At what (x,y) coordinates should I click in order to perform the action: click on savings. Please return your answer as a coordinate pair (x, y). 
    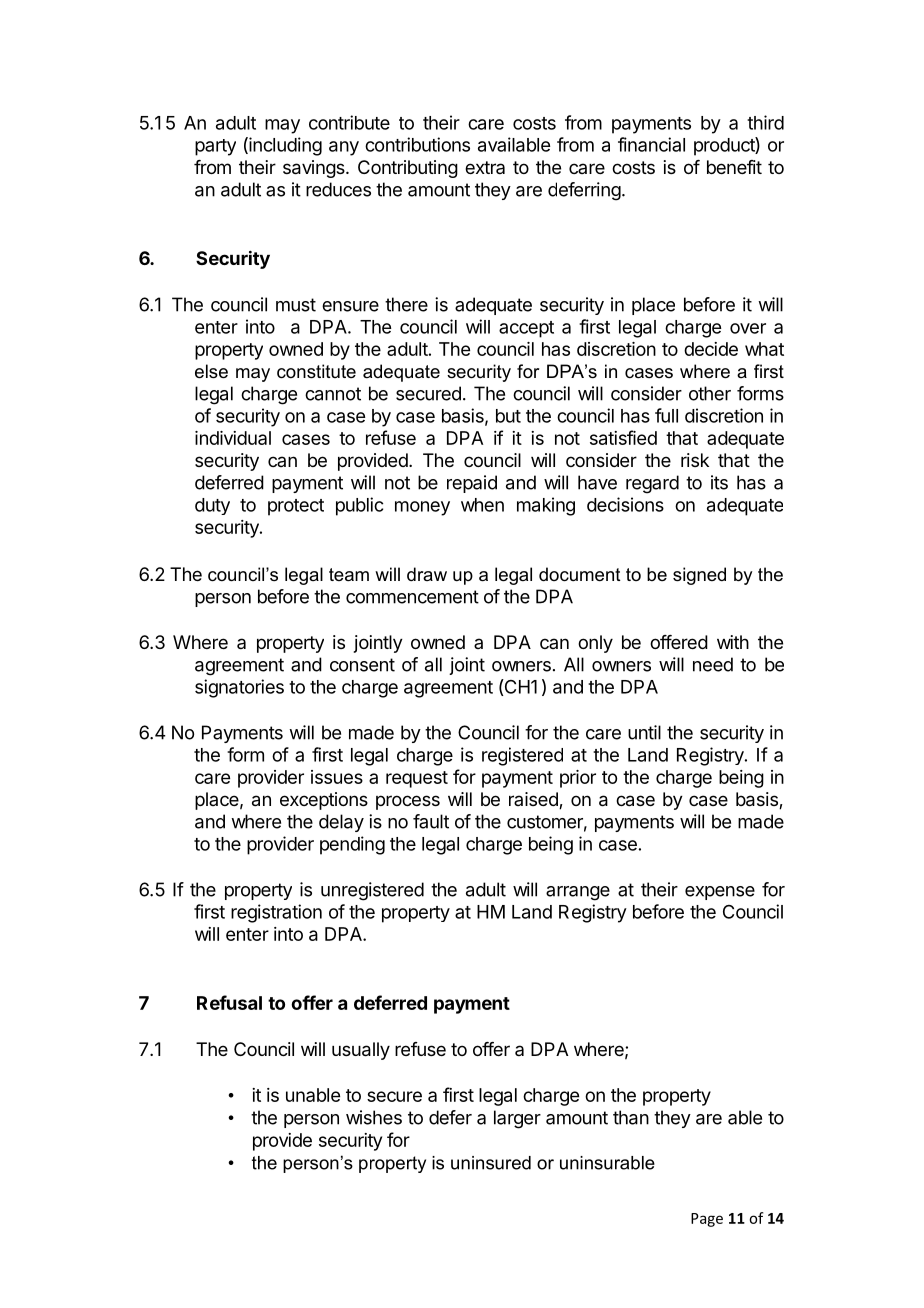
    Looking at the image, I should click on (315, 169).
